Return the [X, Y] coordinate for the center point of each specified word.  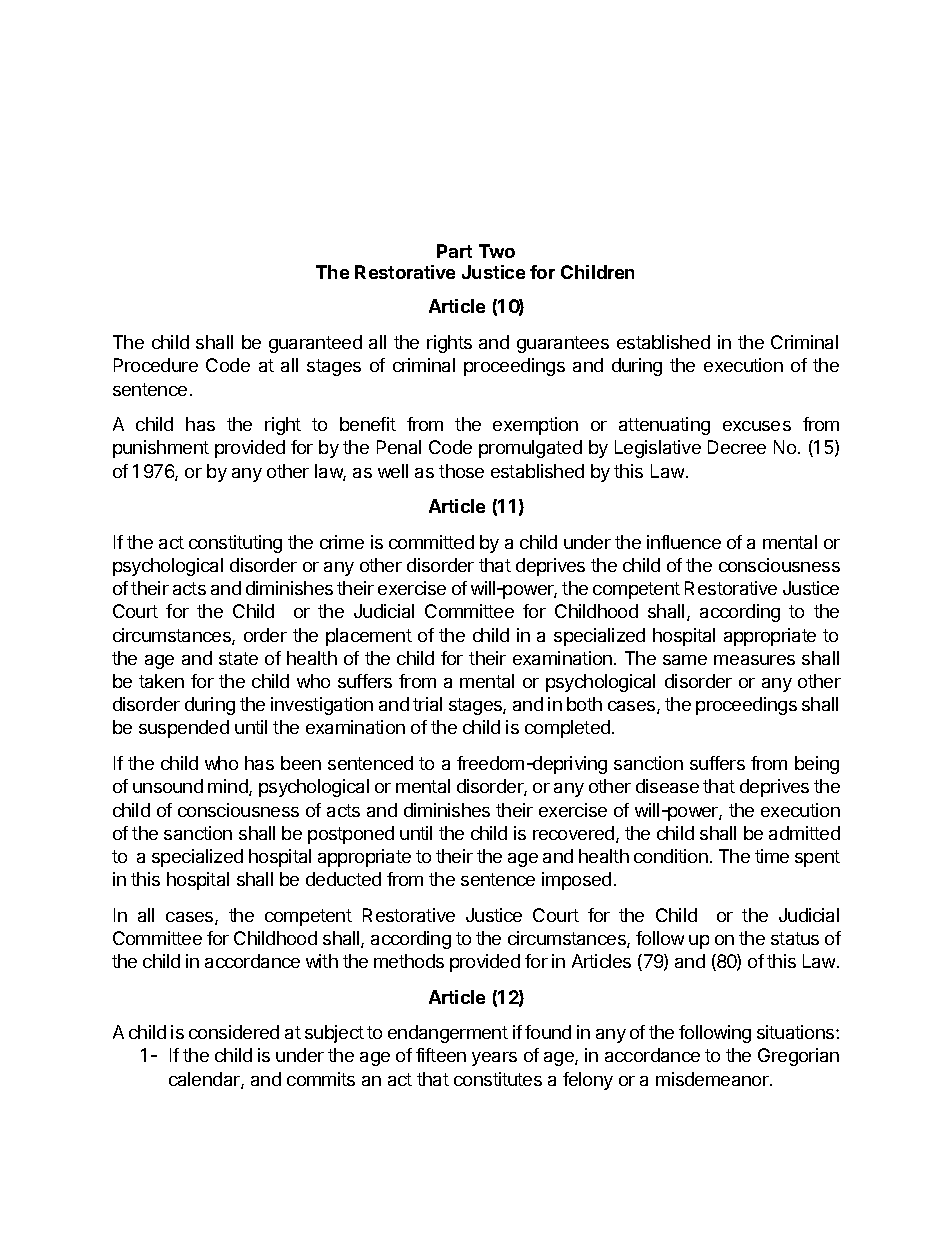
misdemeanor [713, 1079]
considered [234, 1032]
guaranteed [315, 344]
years [494, 1059]
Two [497, 251]
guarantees [563, 344]
